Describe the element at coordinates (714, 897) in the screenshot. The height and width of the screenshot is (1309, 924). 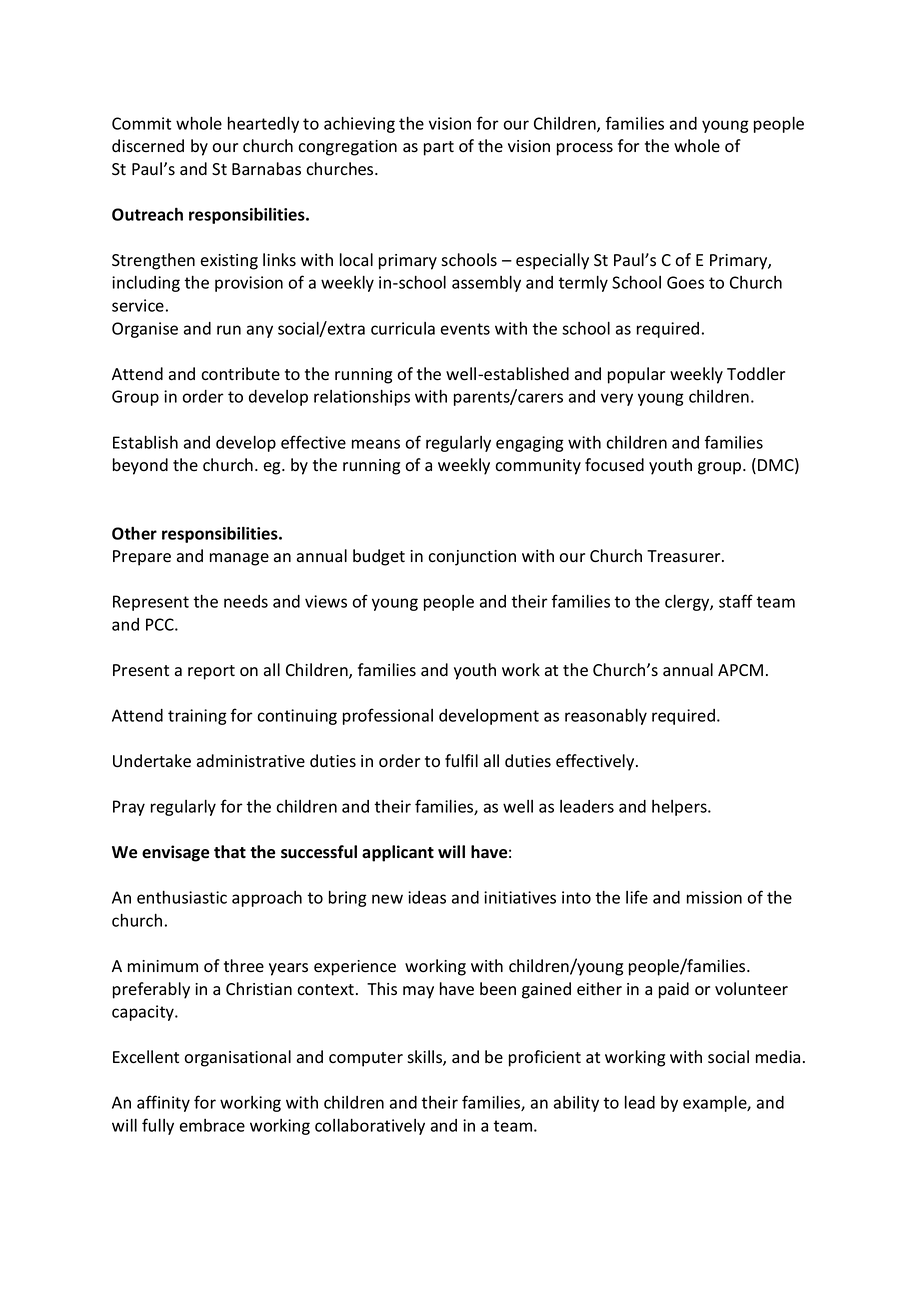
I see `mission` at that location.
